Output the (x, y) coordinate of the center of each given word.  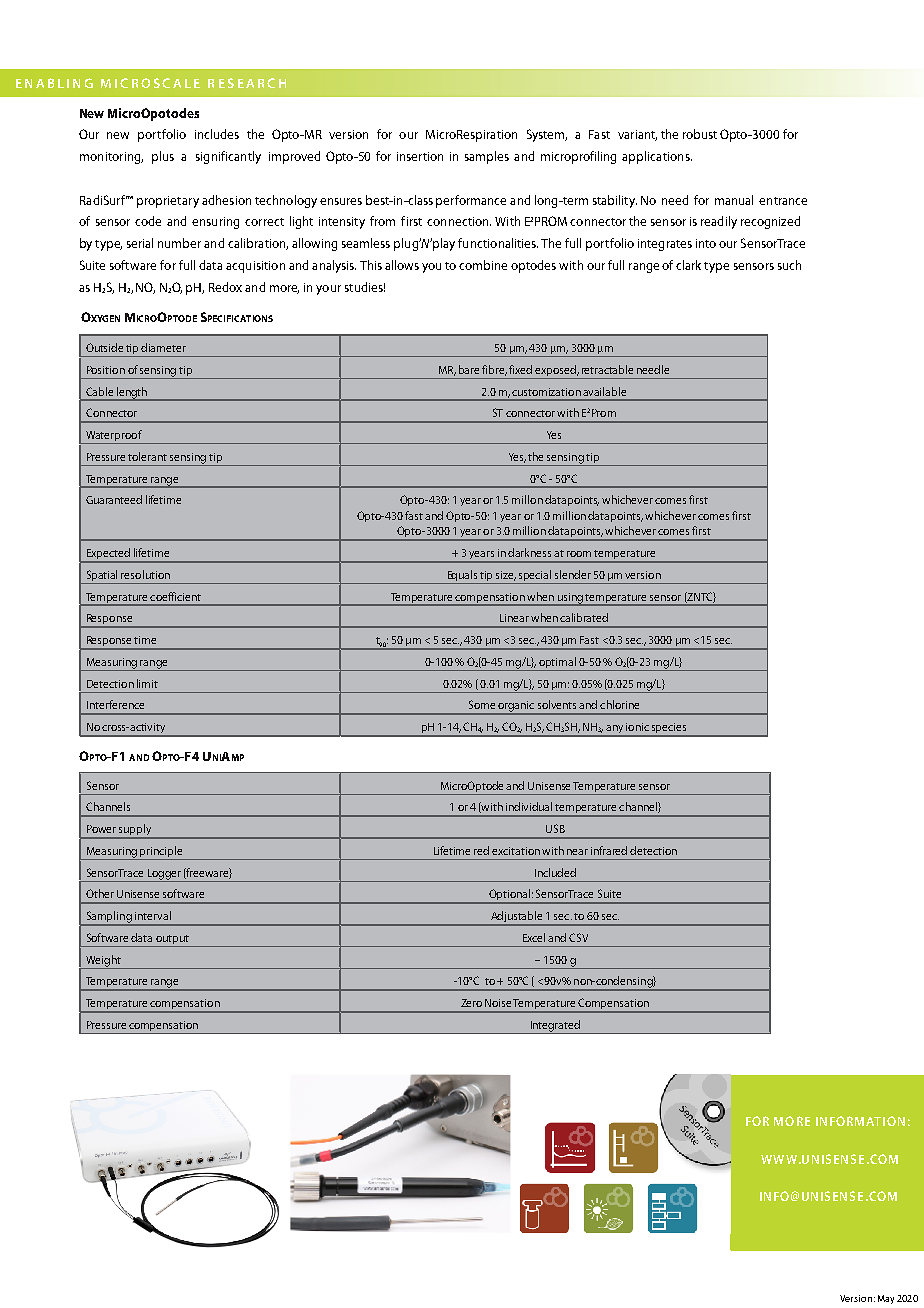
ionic (637, 727)
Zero (471, 1003)
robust (700, 134)
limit (147, 683)
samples (487, 157)
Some (482, 704)
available (604, 391)
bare (469, 369)
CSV (578, 937)
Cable (99, 391)
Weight (103, 962)
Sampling (109, 918)
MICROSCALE (150, 83)
